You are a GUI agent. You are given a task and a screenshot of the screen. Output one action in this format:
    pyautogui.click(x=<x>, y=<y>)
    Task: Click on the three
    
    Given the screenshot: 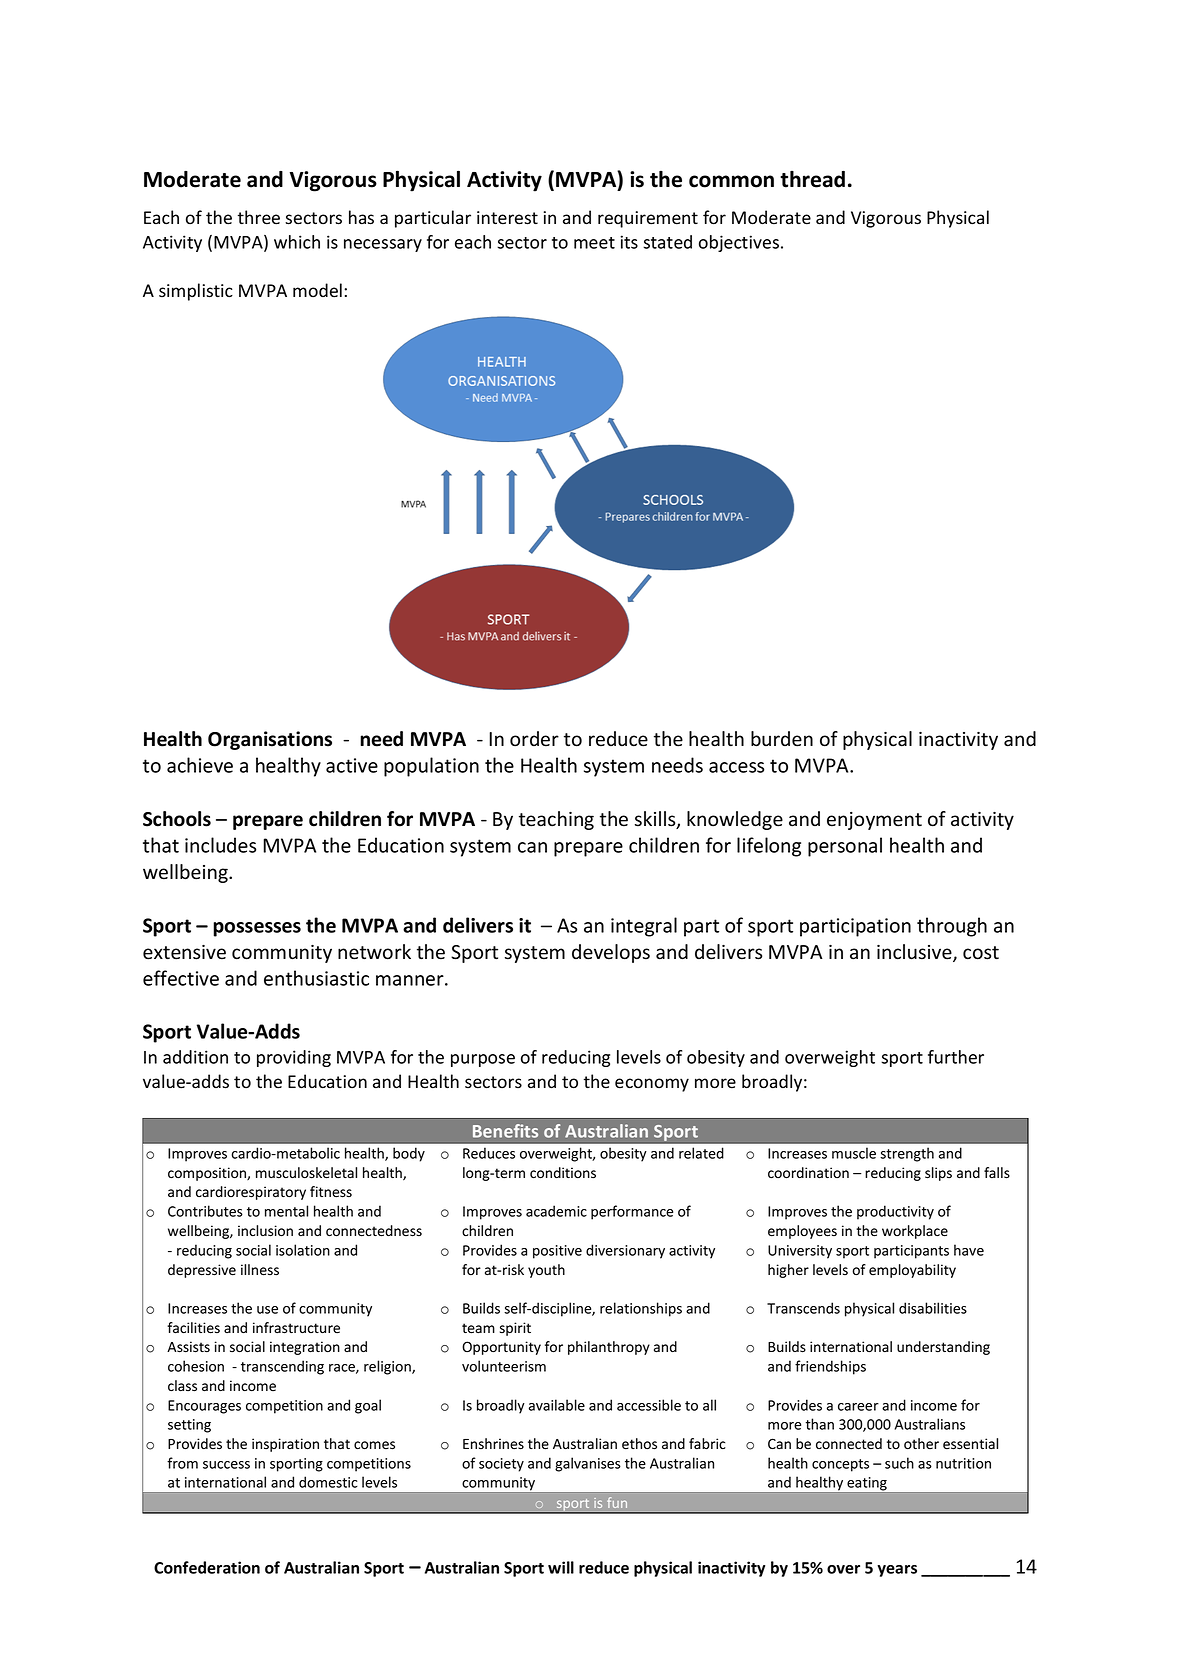 What is the action you would take?
    pyautogui.click(x=259, y=217)
